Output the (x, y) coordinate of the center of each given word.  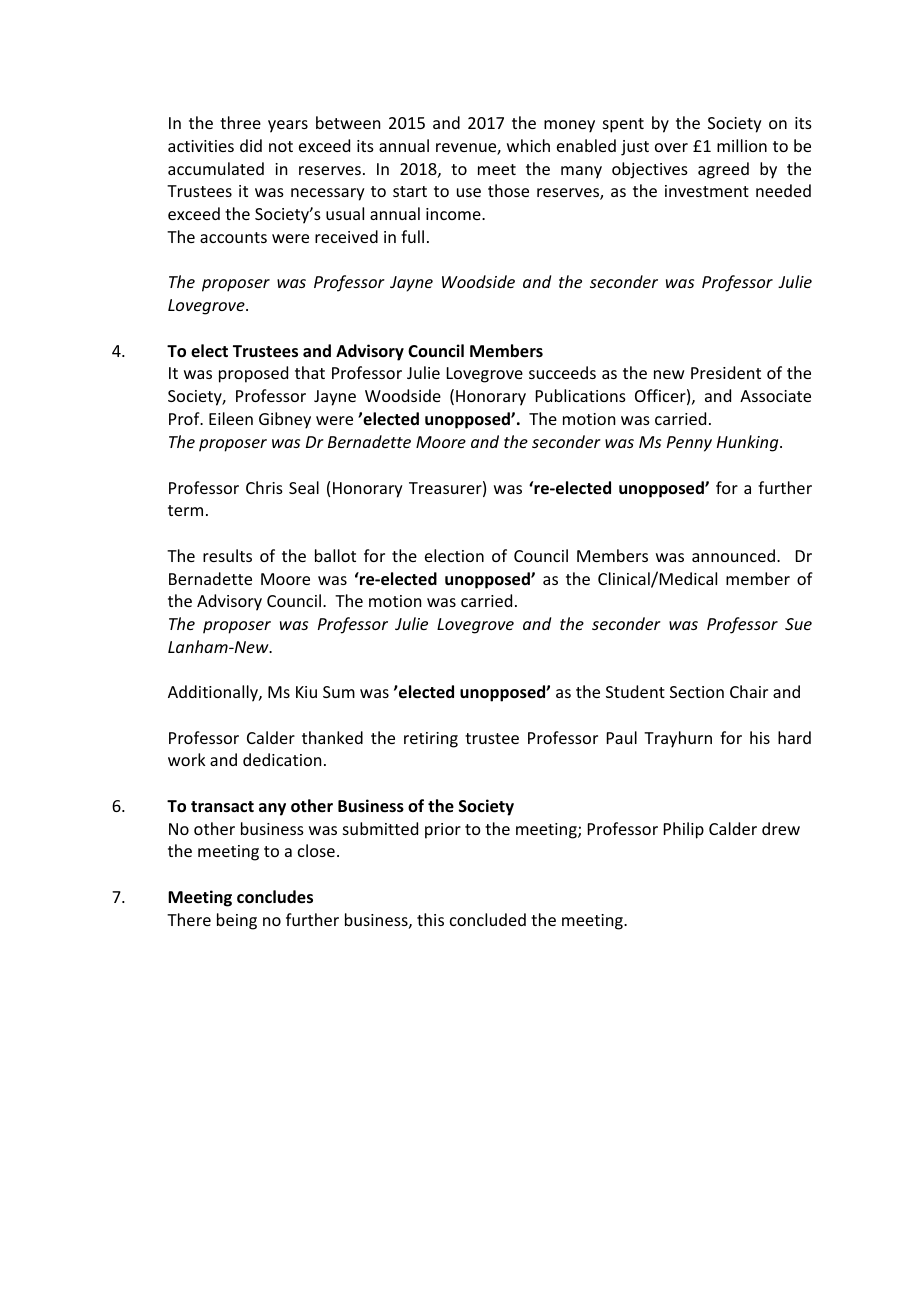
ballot (335, 555)
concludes (275, 897)
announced (733, 555)
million (742, 145)
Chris (264, 487)
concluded (488, 919)
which (528, 145)
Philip (684, 830)
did (251, 145)
